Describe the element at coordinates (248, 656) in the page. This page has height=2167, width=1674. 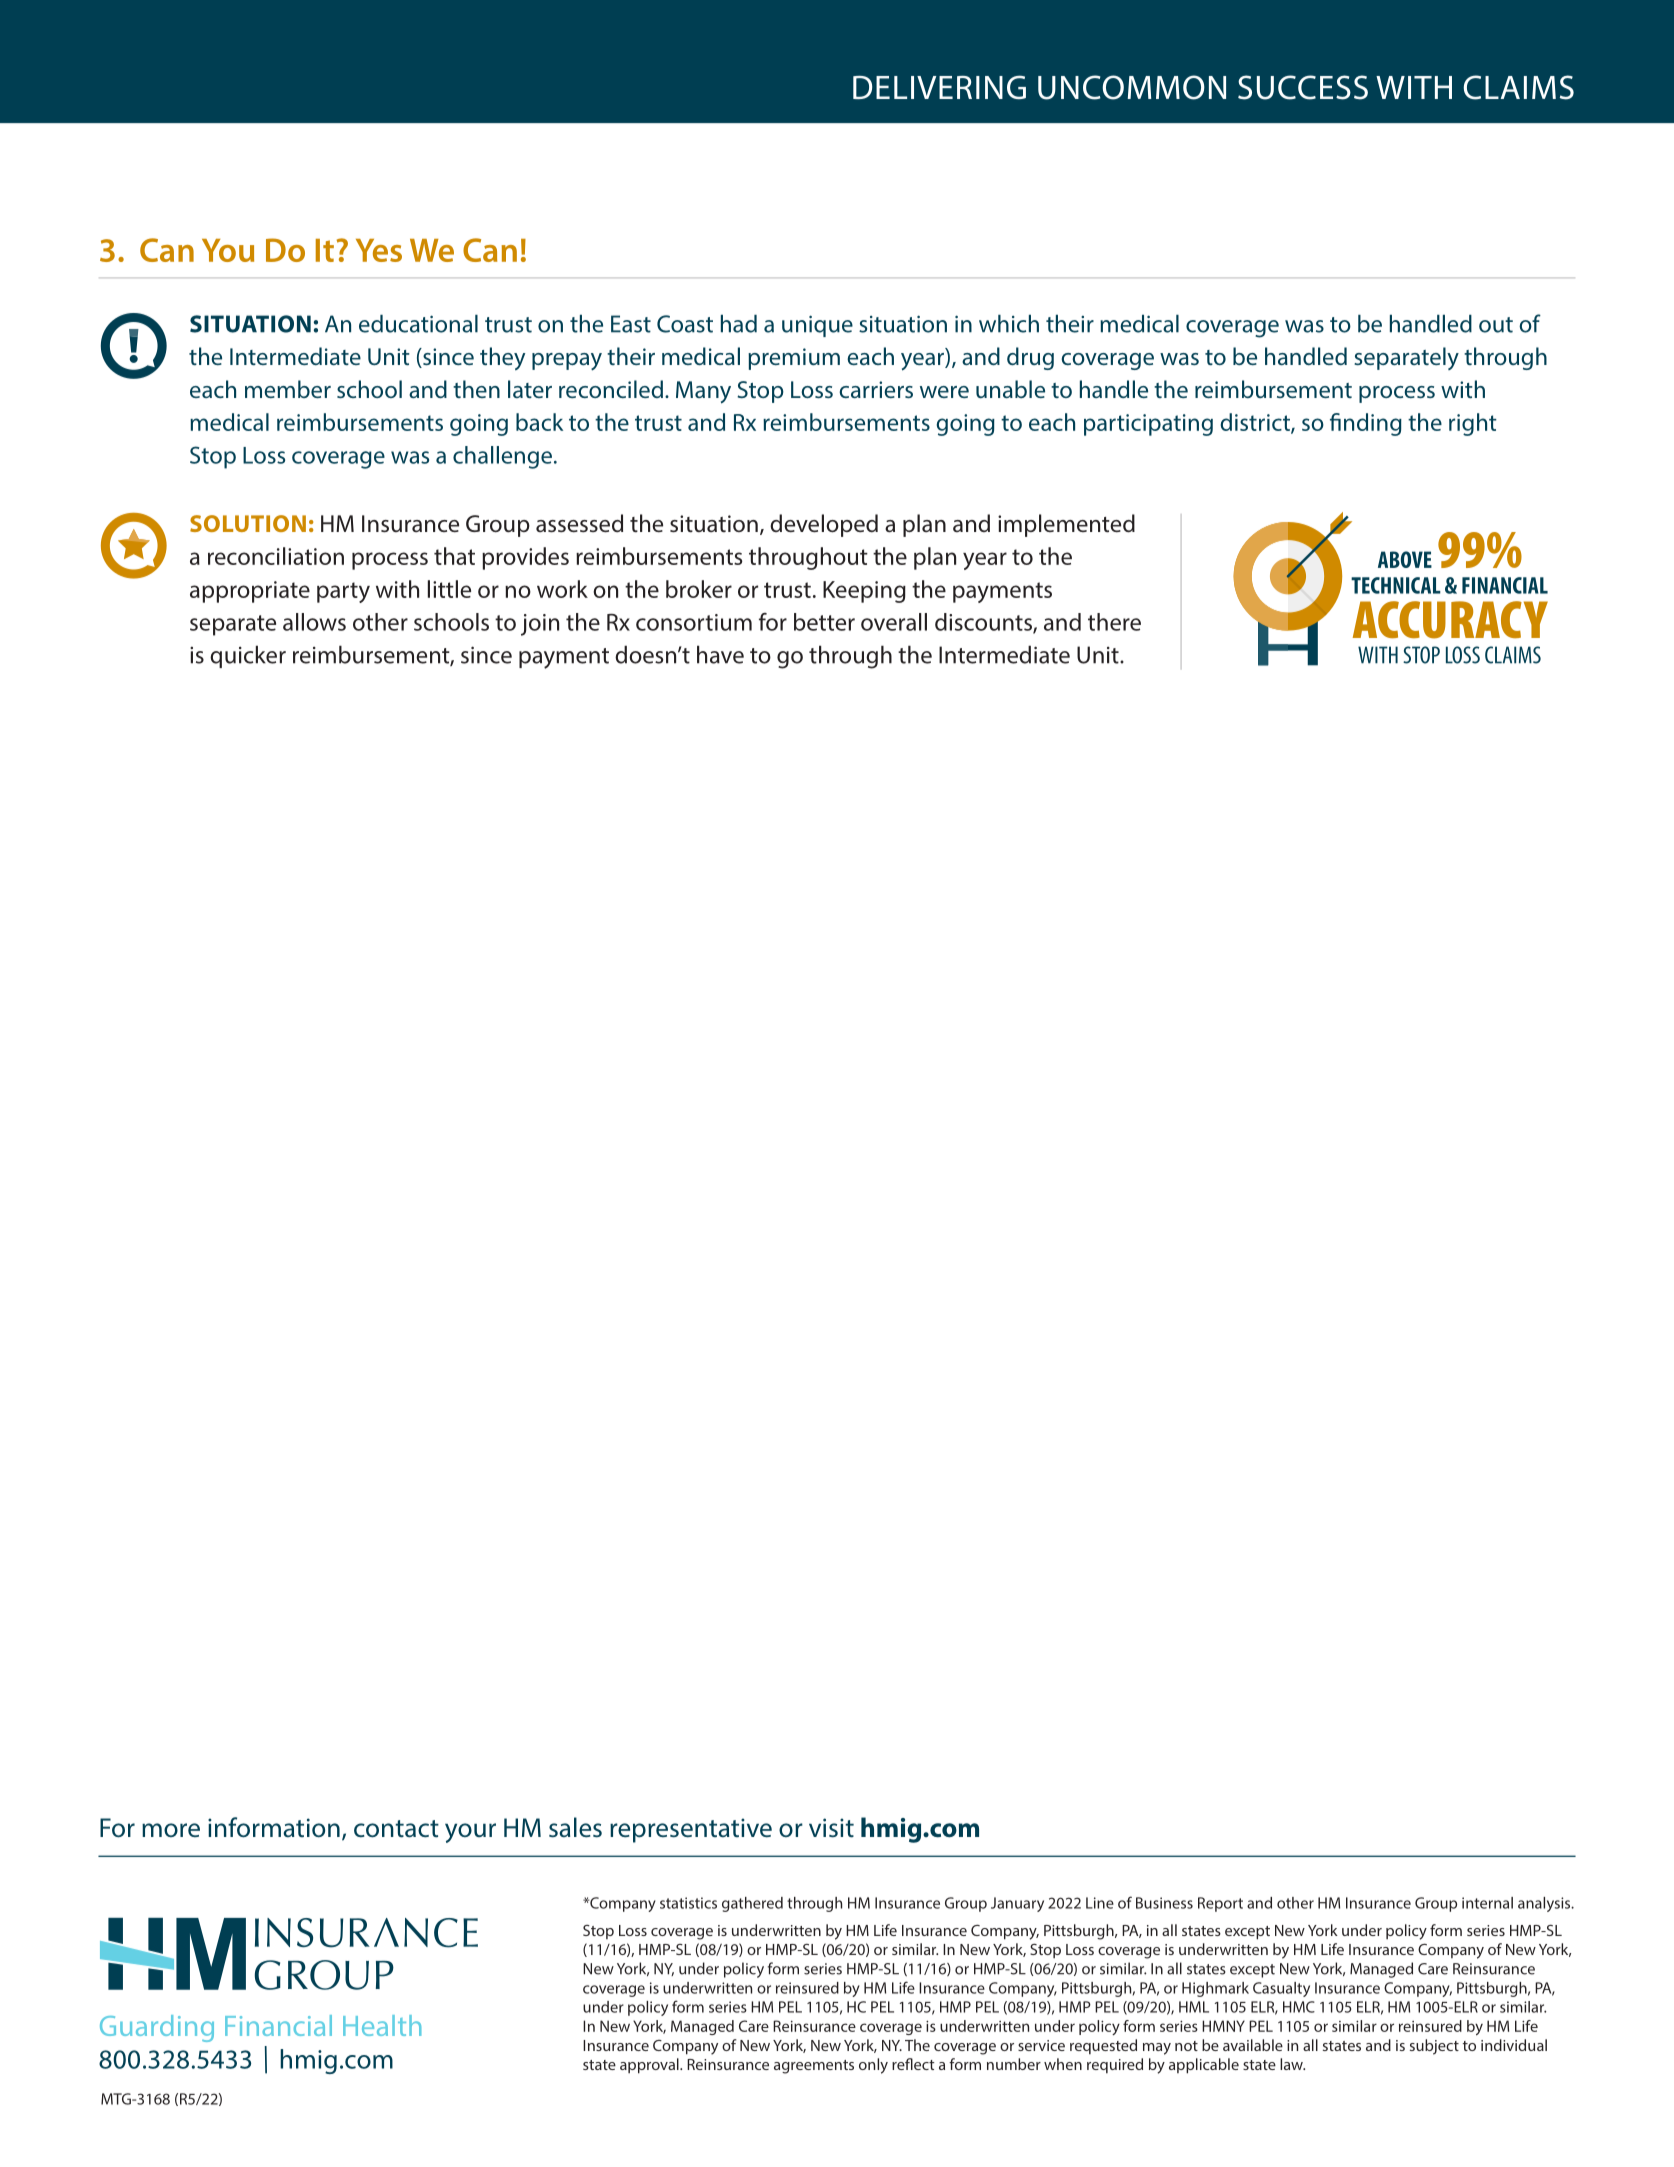
I see `quicker` at that location.
